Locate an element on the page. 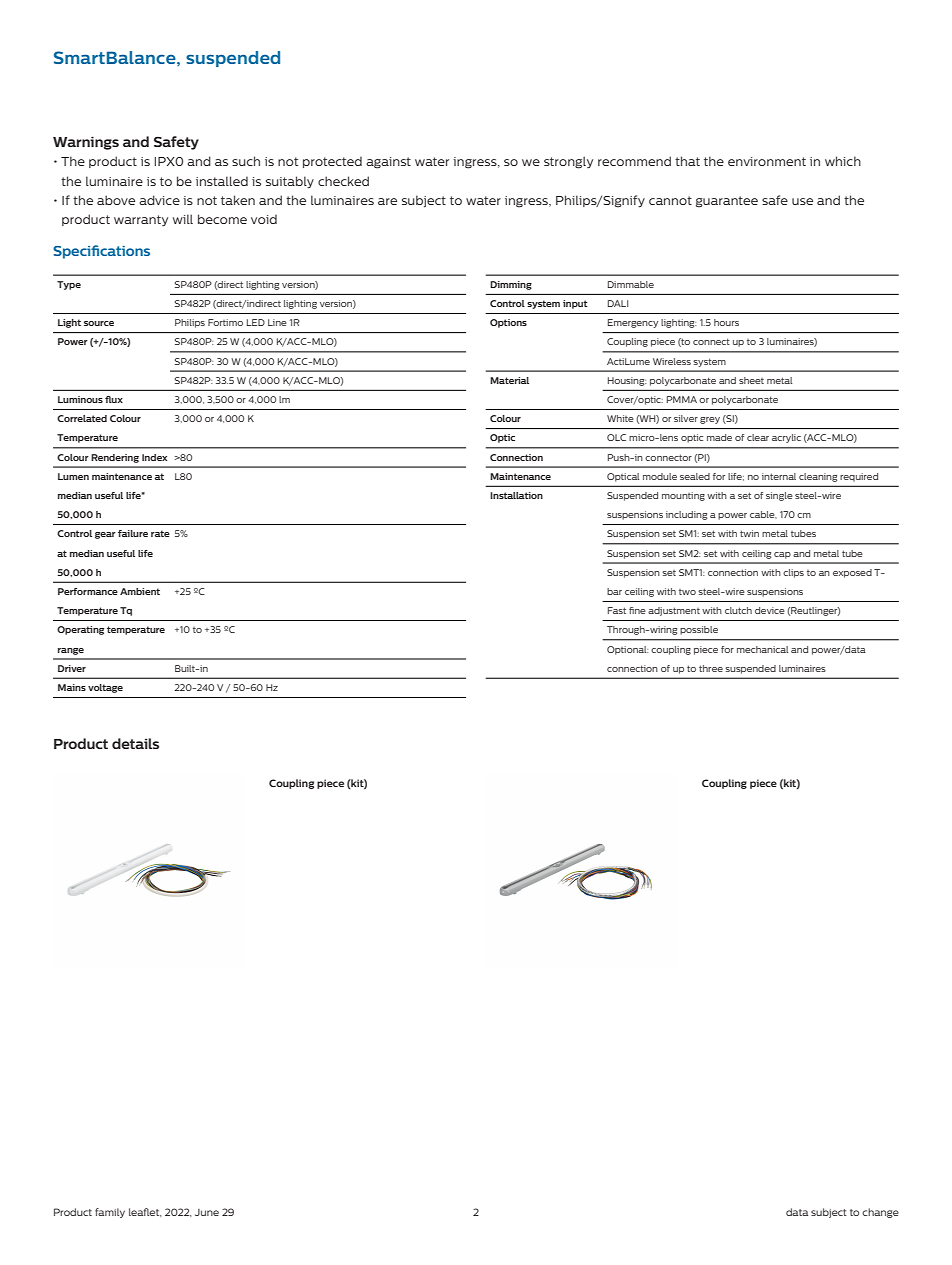 The width and height of the image is (952, 1265). change is located at coordinates (880, 1213).
